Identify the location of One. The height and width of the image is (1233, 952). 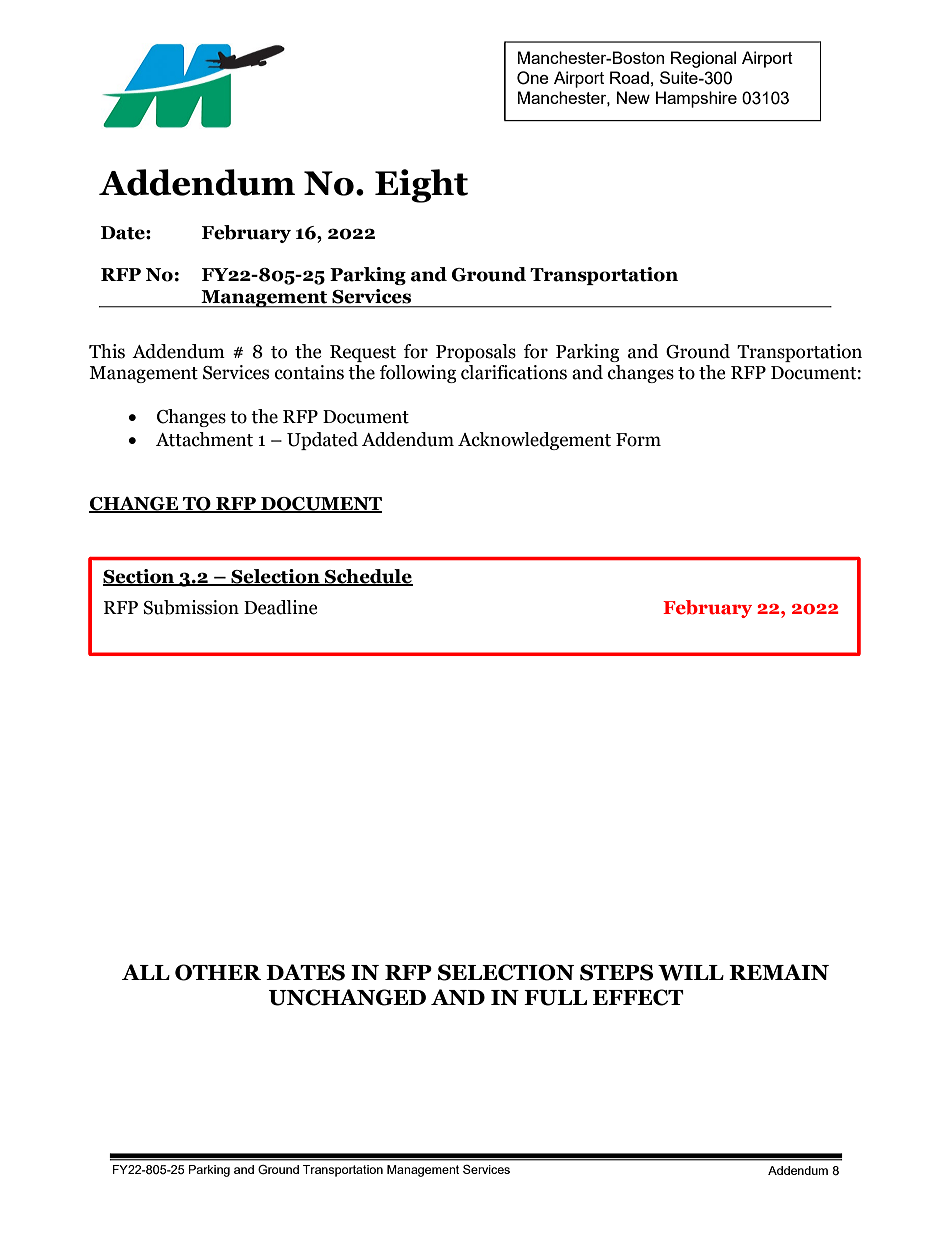
(533, 78).
